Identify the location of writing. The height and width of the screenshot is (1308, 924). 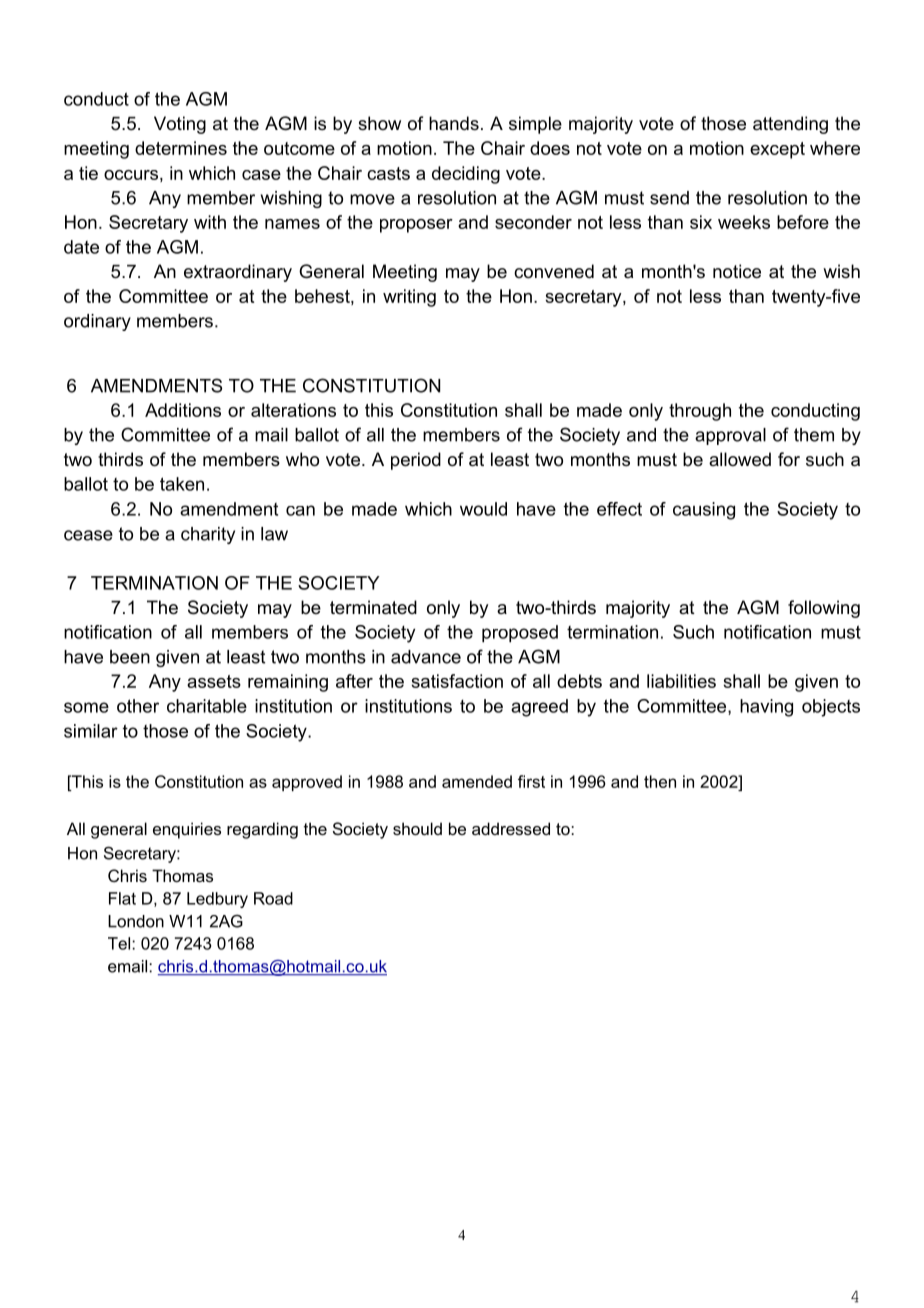
(409, 298).
